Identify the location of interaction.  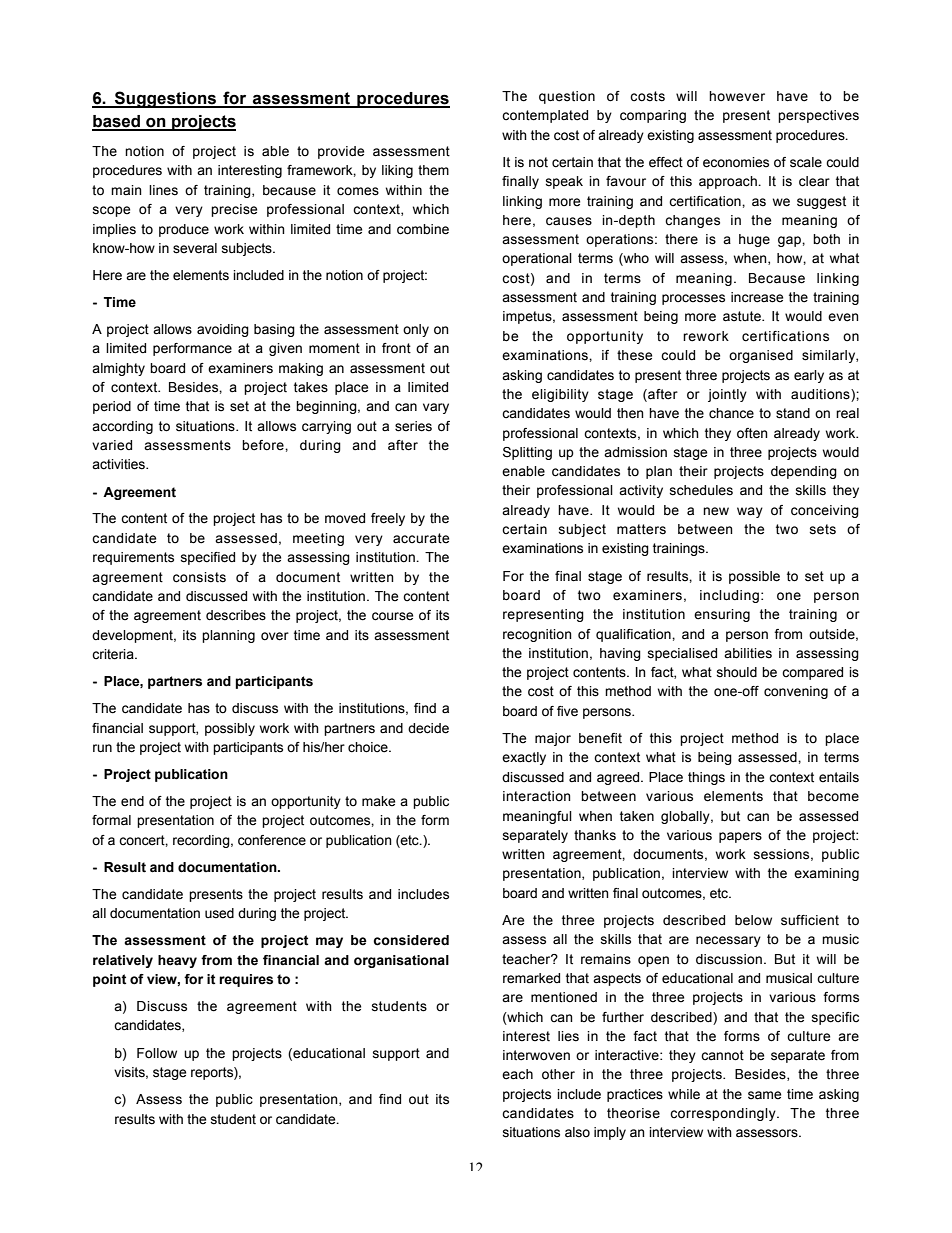
(537, 796).
